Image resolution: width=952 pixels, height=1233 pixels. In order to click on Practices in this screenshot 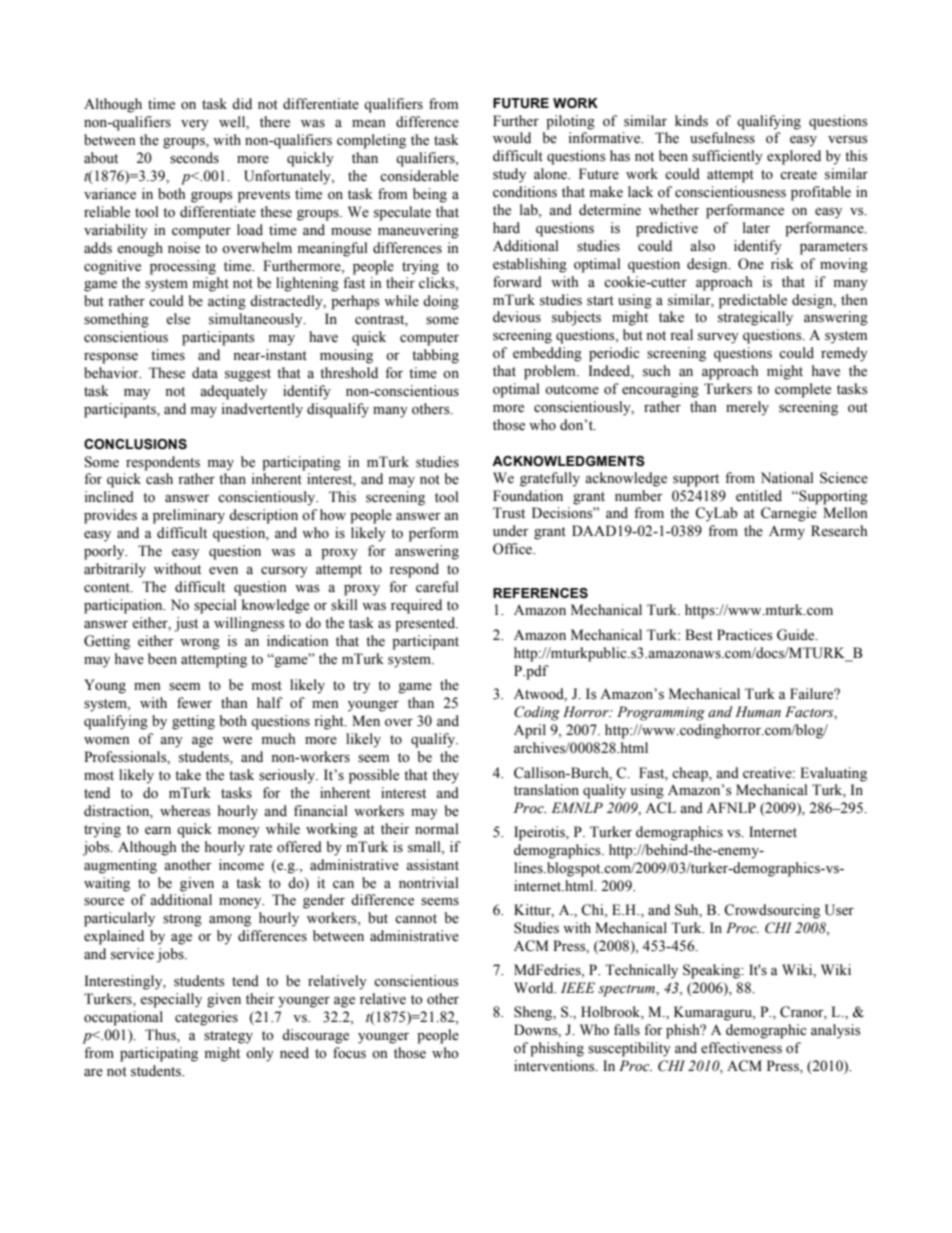, I will do `click(744, 635)`.
